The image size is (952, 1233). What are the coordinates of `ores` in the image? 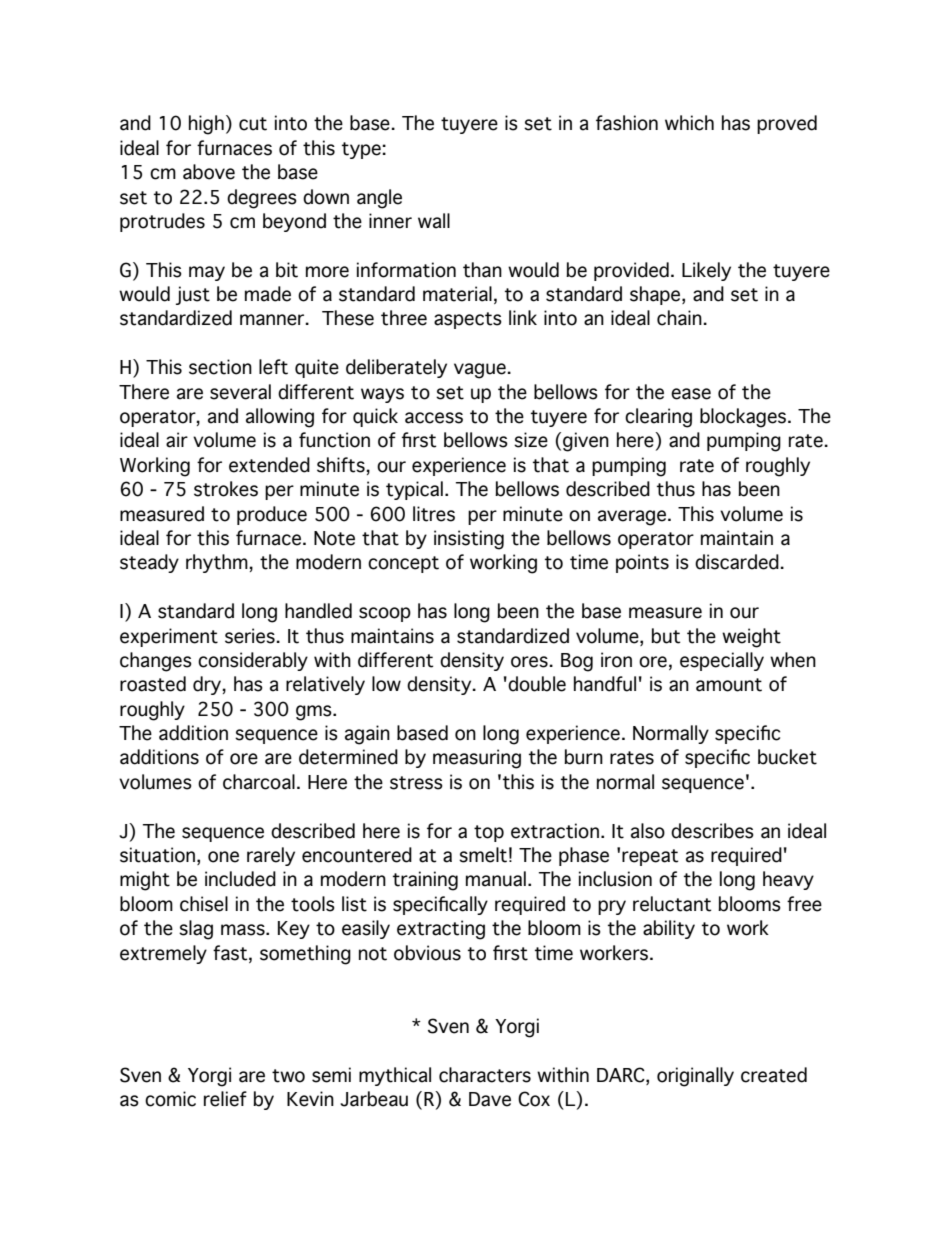 It's located at (530, 662).
